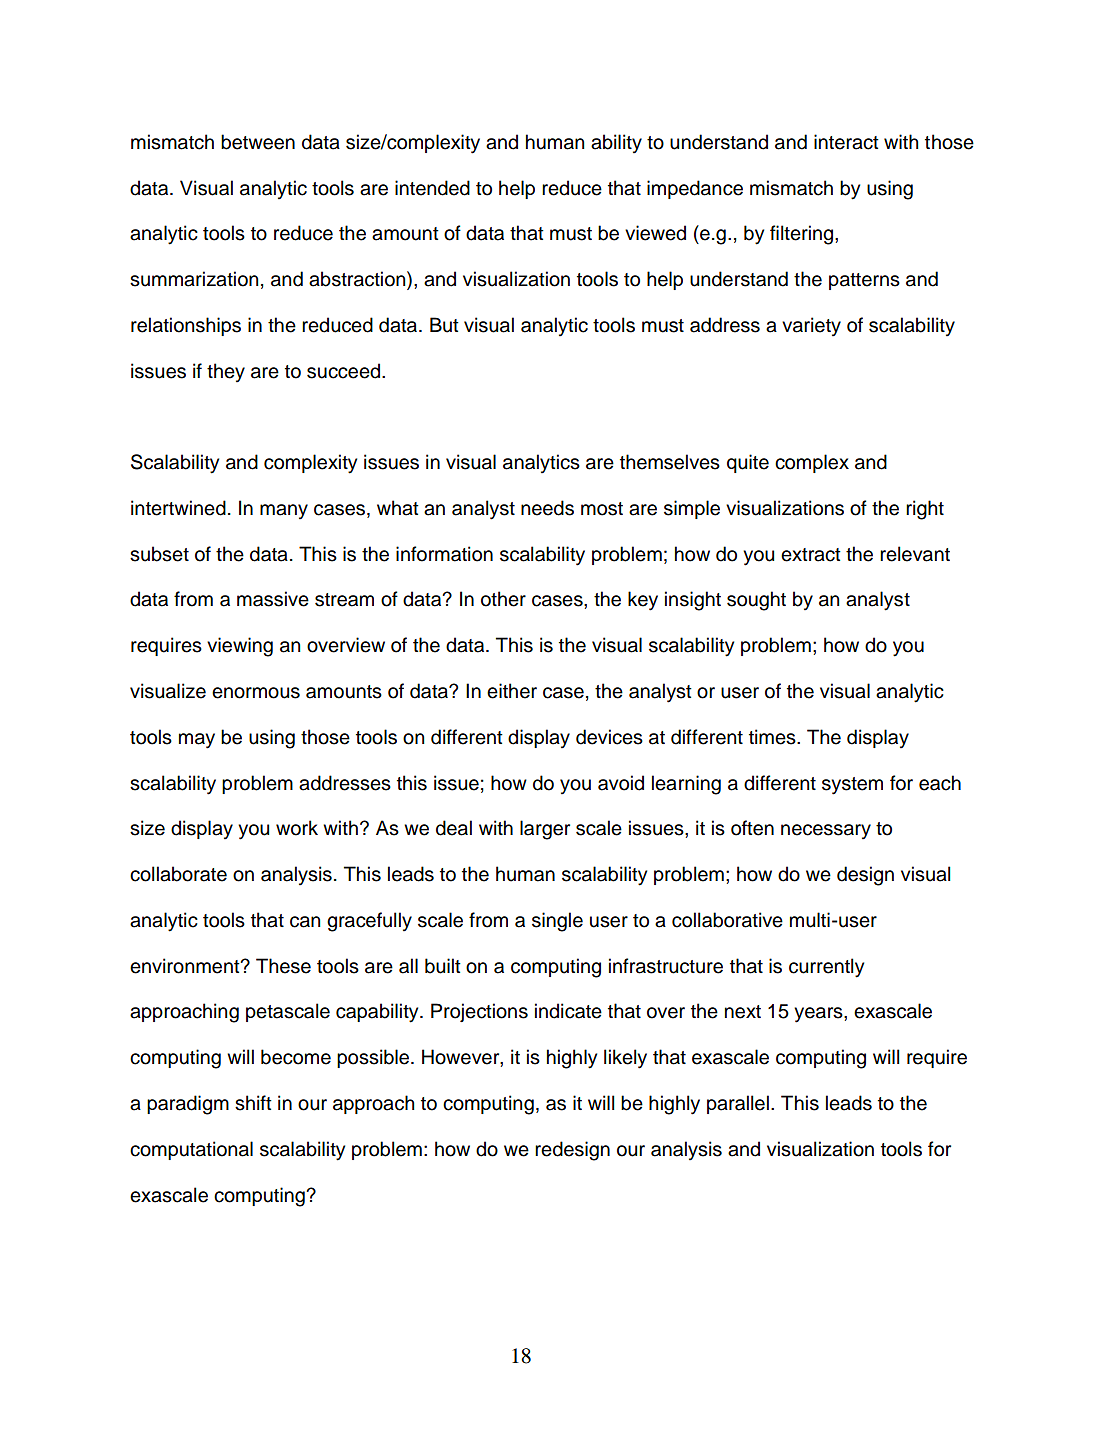  I want to click on shift, so click(253, 1103).
